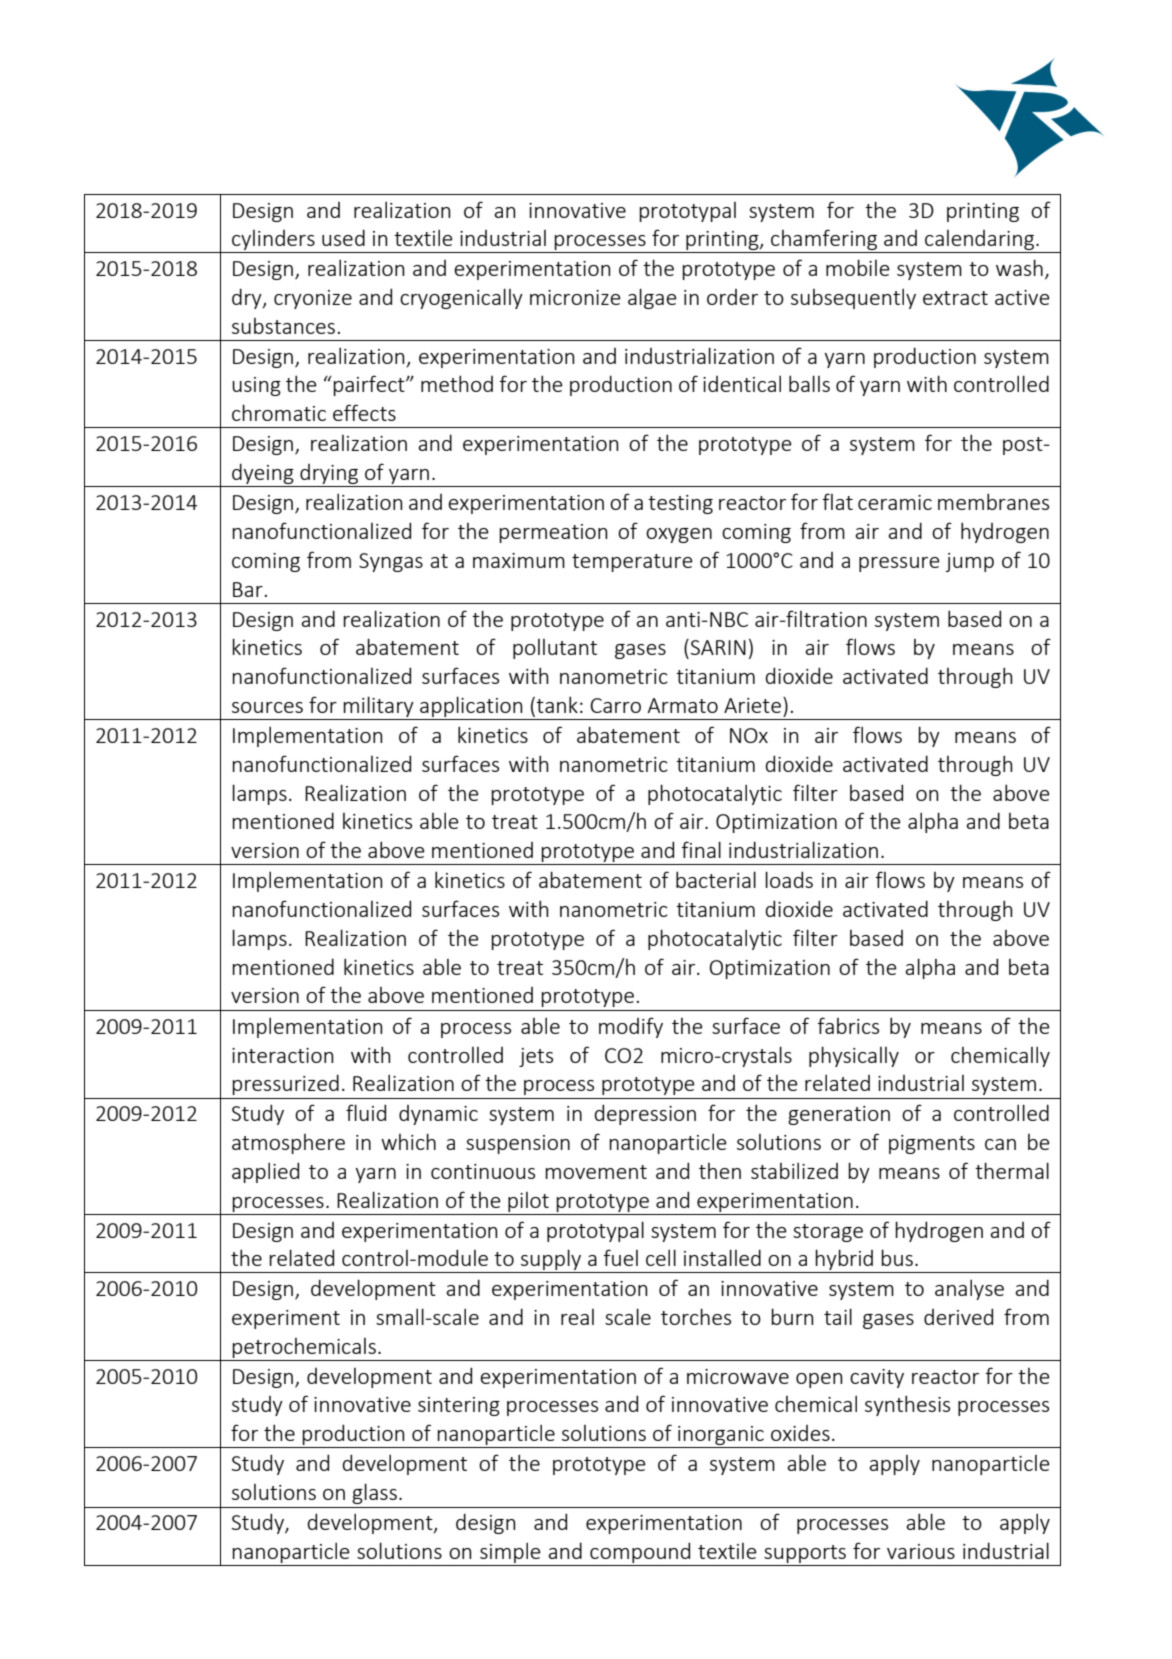 The height and width of the document is (1659, 1172). What do you see at coordinates (955, 298) in the document?
I see `extract` at bounding box center [955, 298].
